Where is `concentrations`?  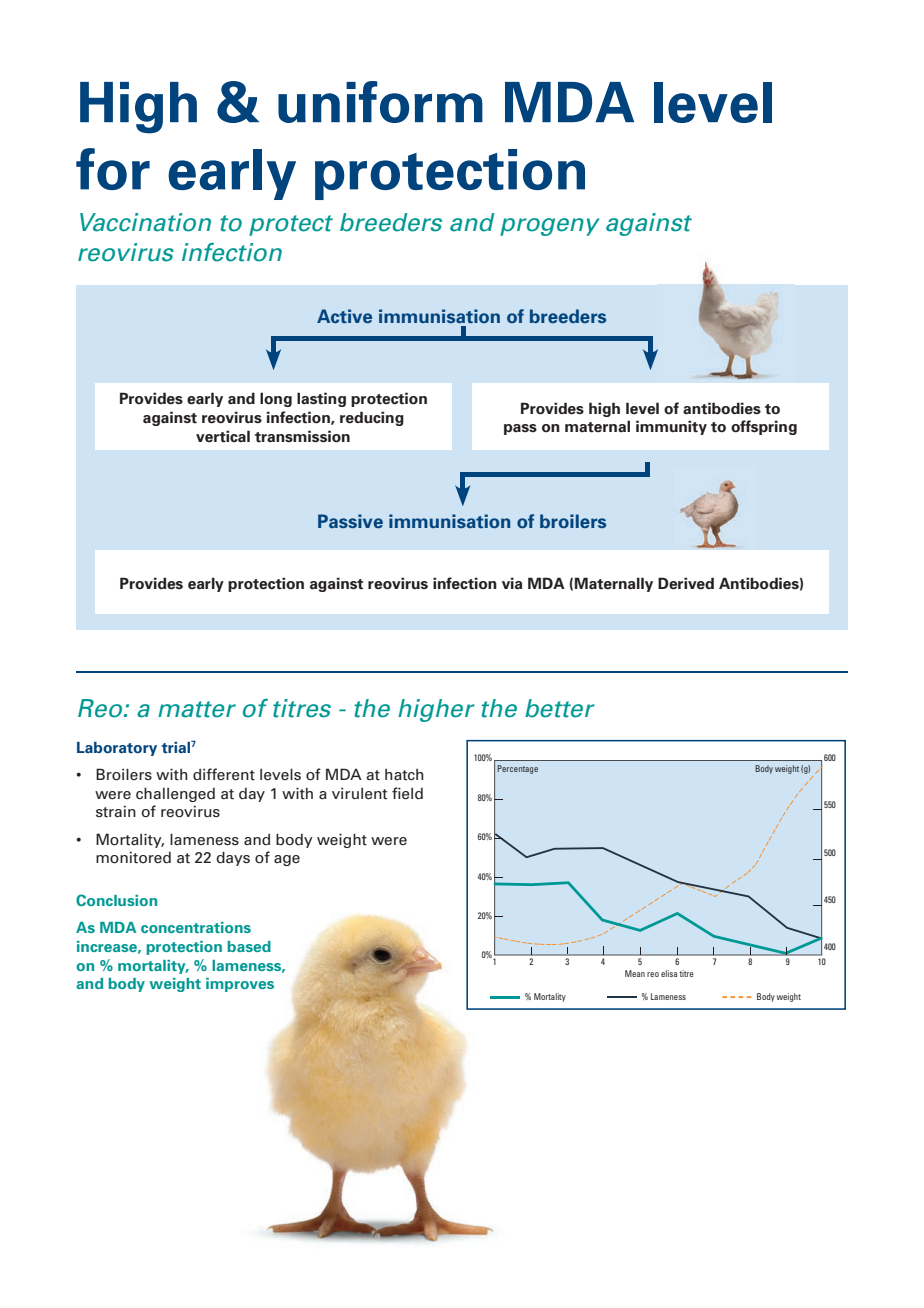 concentrations is located at coordinates (196, 927).
